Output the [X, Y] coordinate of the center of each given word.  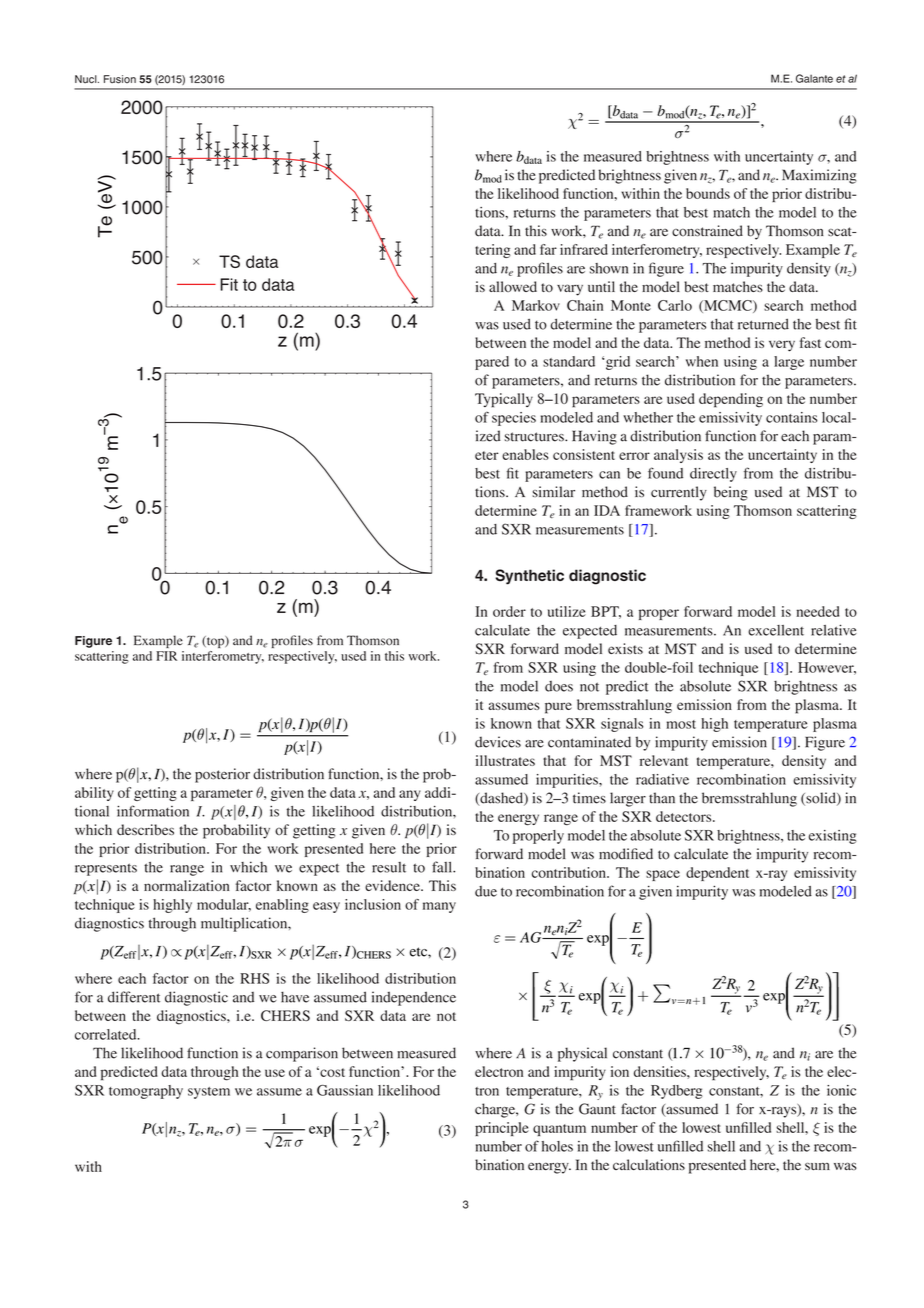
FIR [166, 656]
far [548, 249]
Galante [814, 78]
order [509, 611]
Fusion [120, 79]
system [209, 1093]
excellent [776, 630]
